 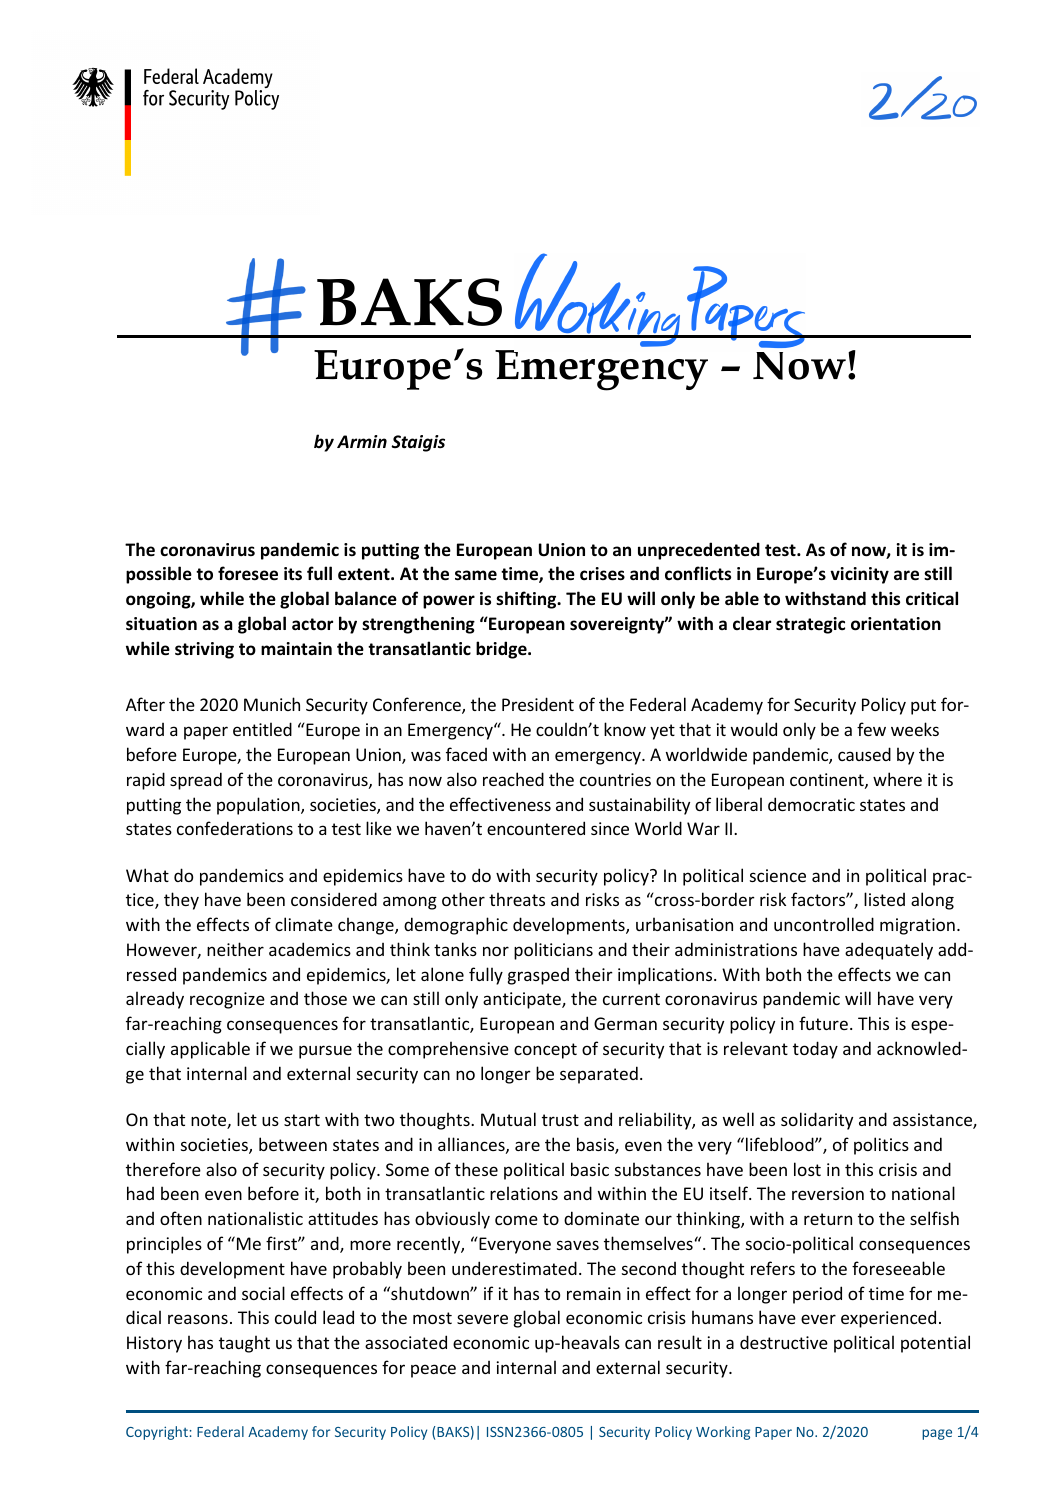 What do you see at coordinates (602, 574) in the document?
I see `crises` at bounding box center [602, 574].
